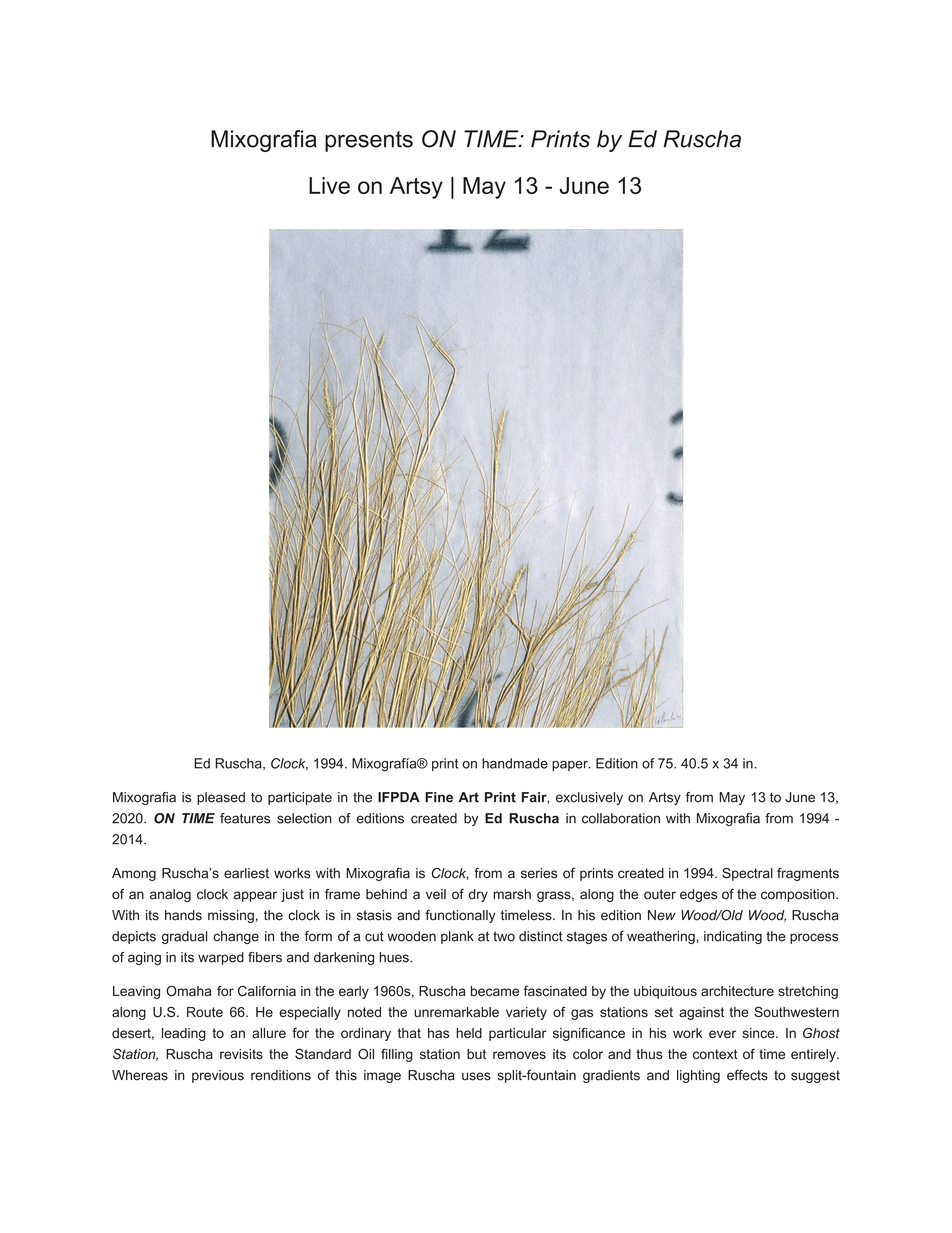 The width and height of the image is (952, 1233). Describe the element at coordinates (221, 798) in the image. I see `pleased` at that location.
